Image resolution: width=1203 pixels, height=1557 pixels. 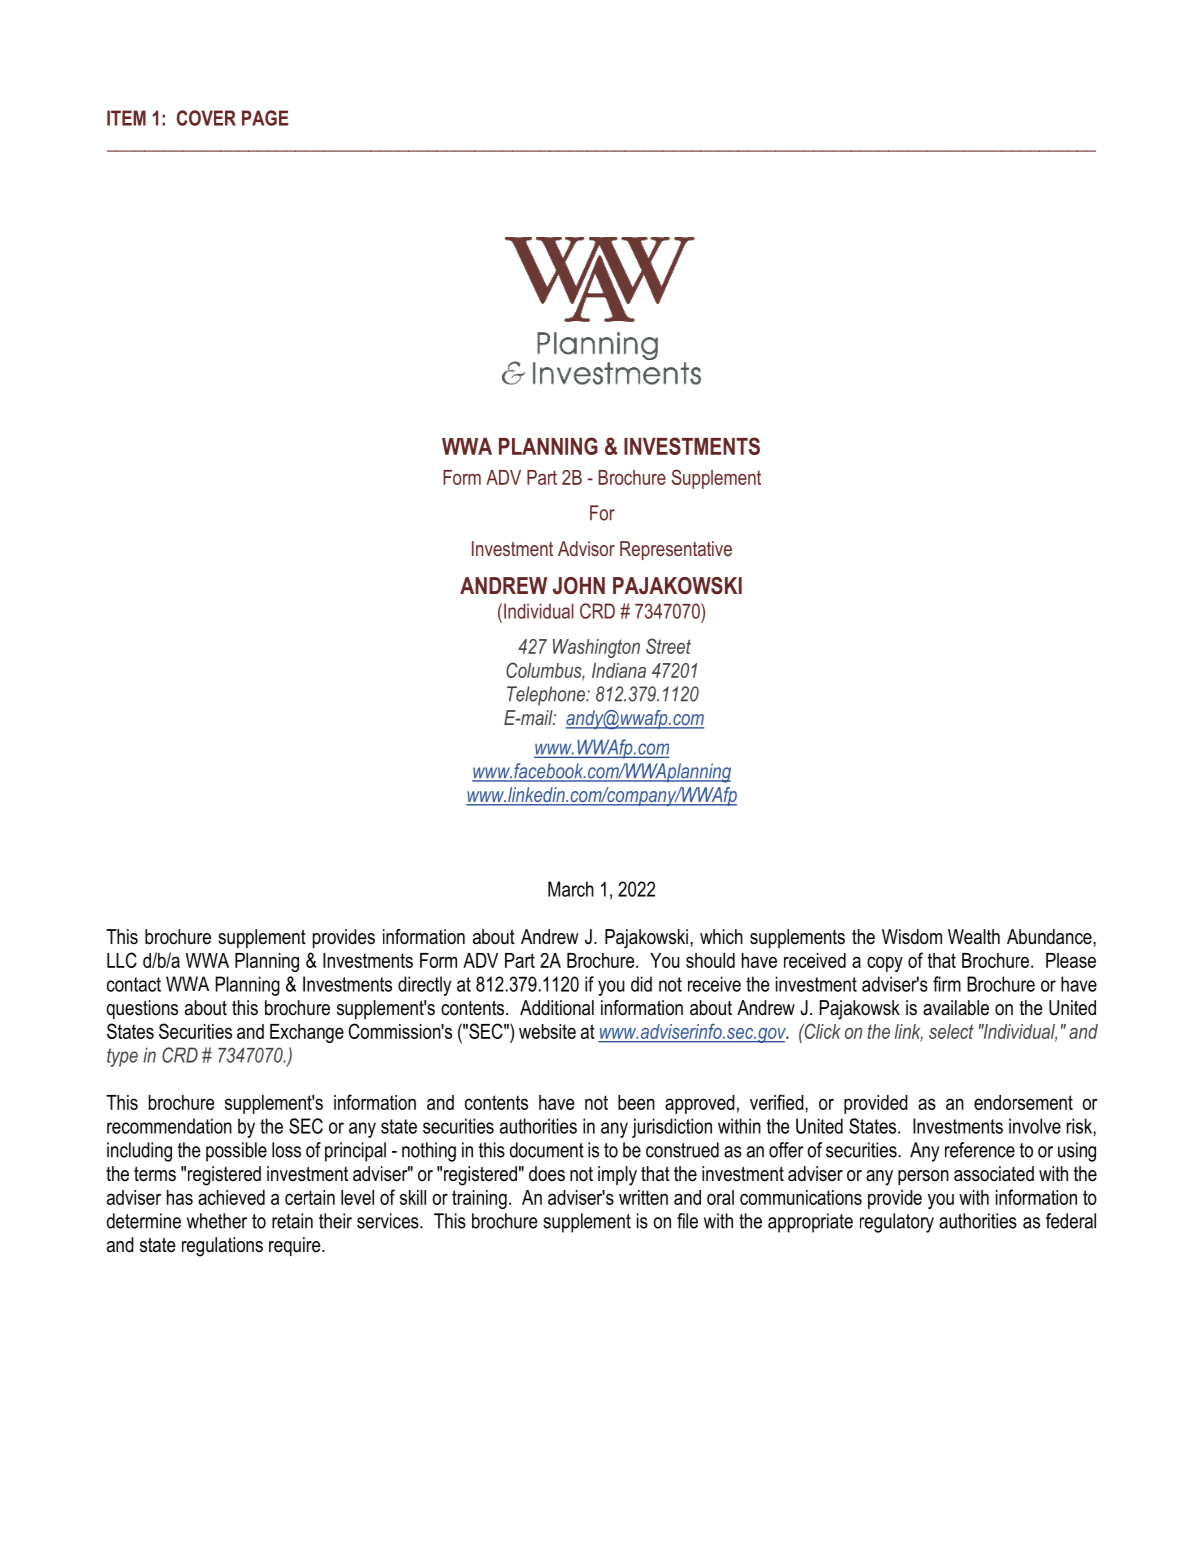 What do you see at coordinates (265, 118) in the screenshot?
I see `PAGE` at bounding box center [265, 118].
